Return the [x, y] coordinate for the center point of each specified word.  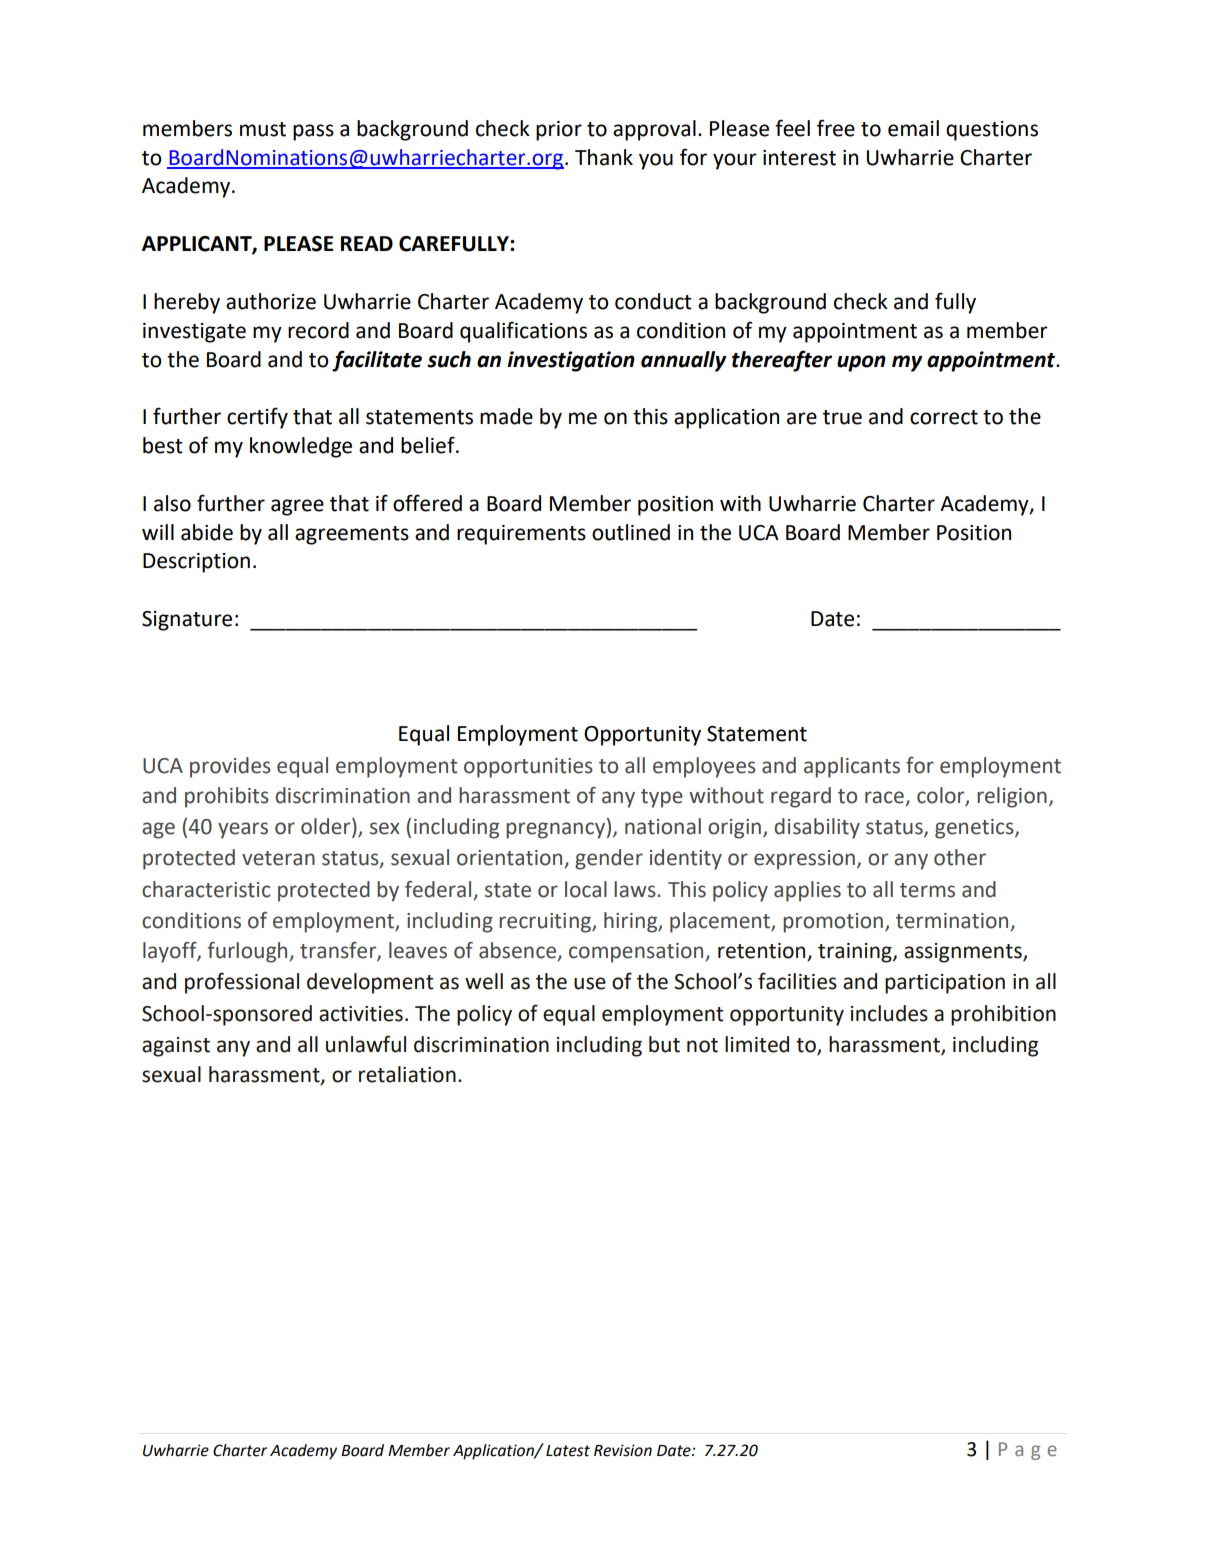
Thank [604, 157]
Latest [568, 1451]
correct [944, 417]
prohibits [227, 797]
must [263, 129]
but [664, 1044]
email [913, 128]
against [176, 1047]
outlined [631, 532]
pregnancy [555, 830]
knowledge [301, 447]
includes [889, 1013]
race [885, 798]
